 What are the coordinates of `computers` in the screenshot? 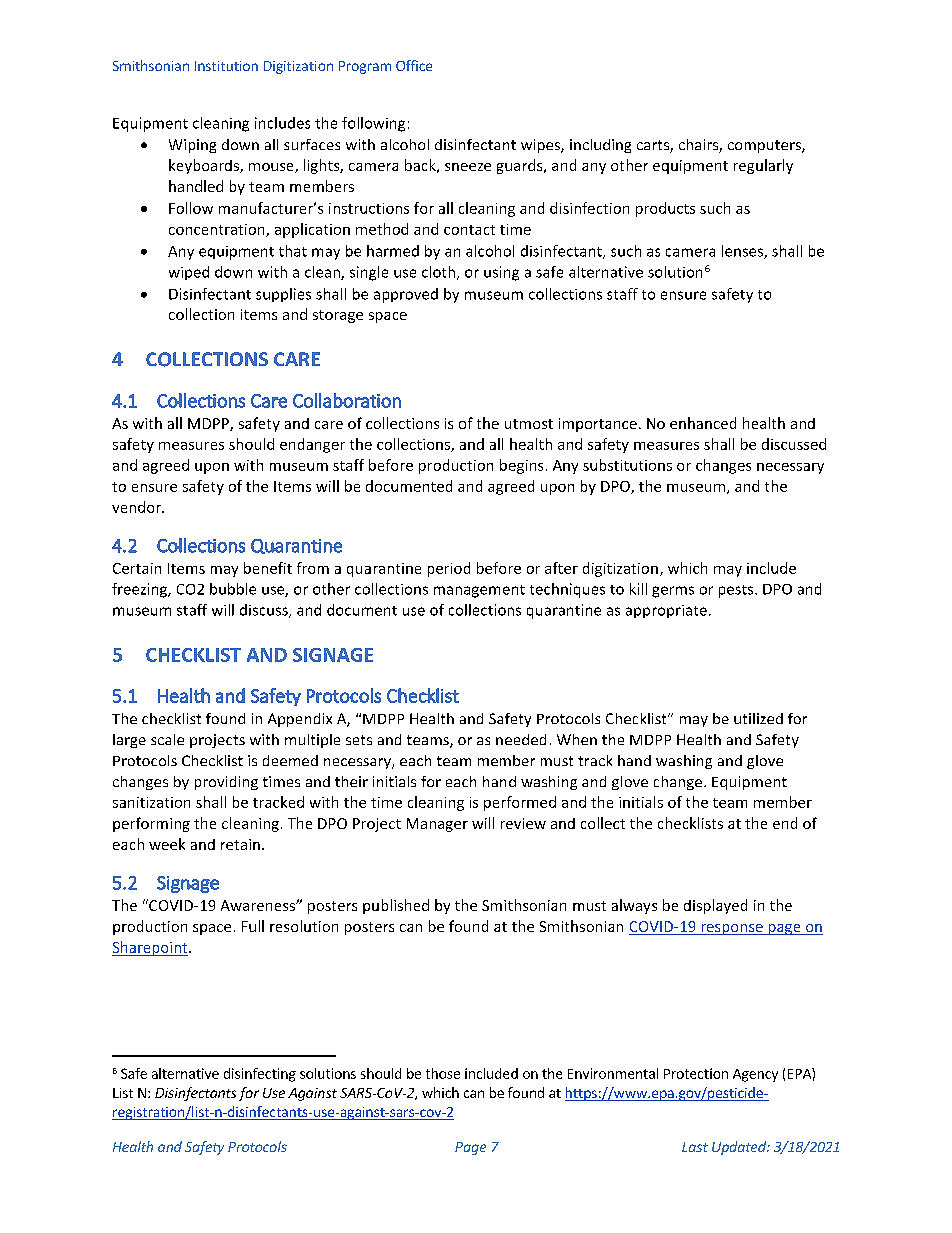 It's located at (765, 146).
